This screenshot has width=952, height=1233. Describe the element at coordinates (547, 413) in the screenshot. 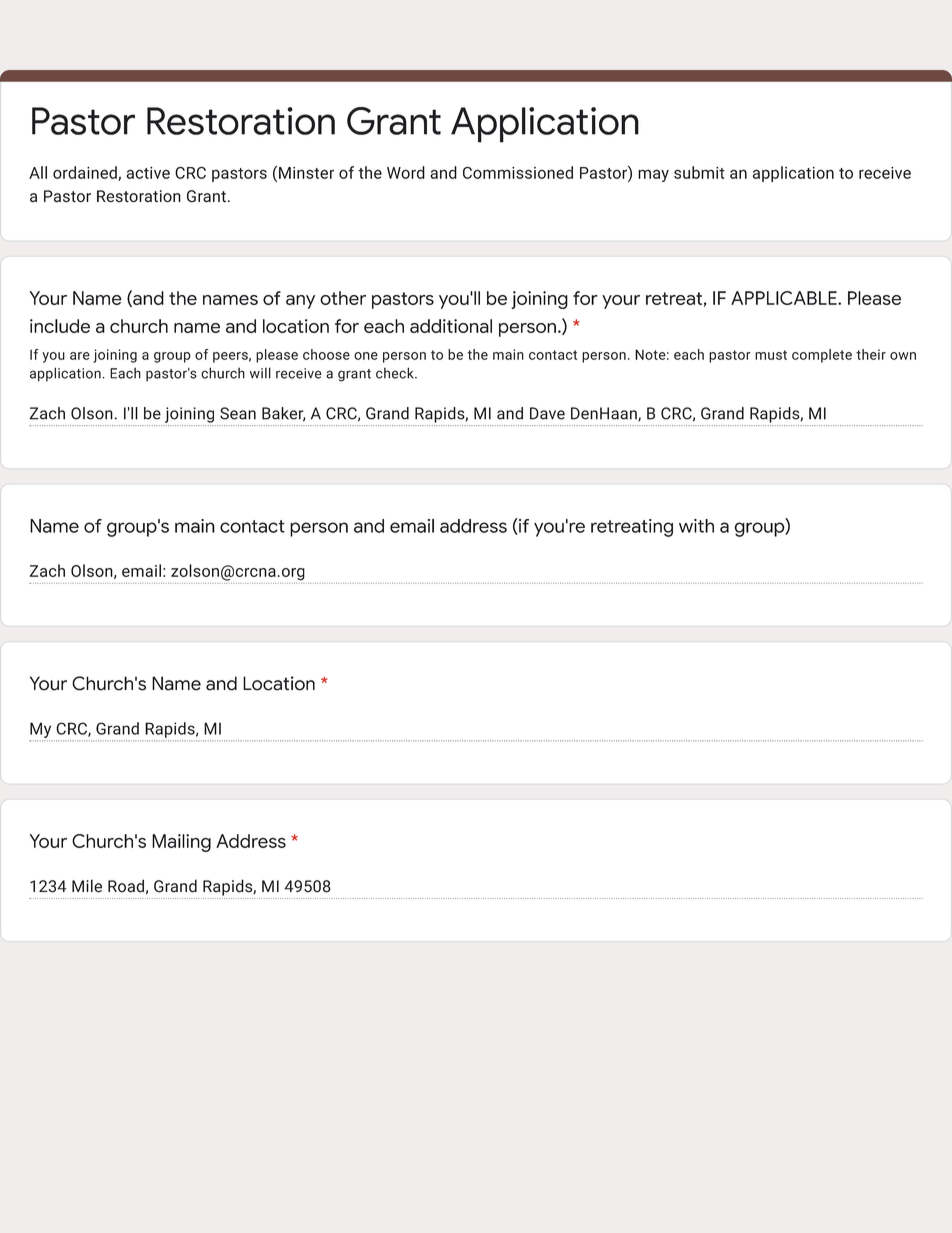

I see `Dave` at that location.
